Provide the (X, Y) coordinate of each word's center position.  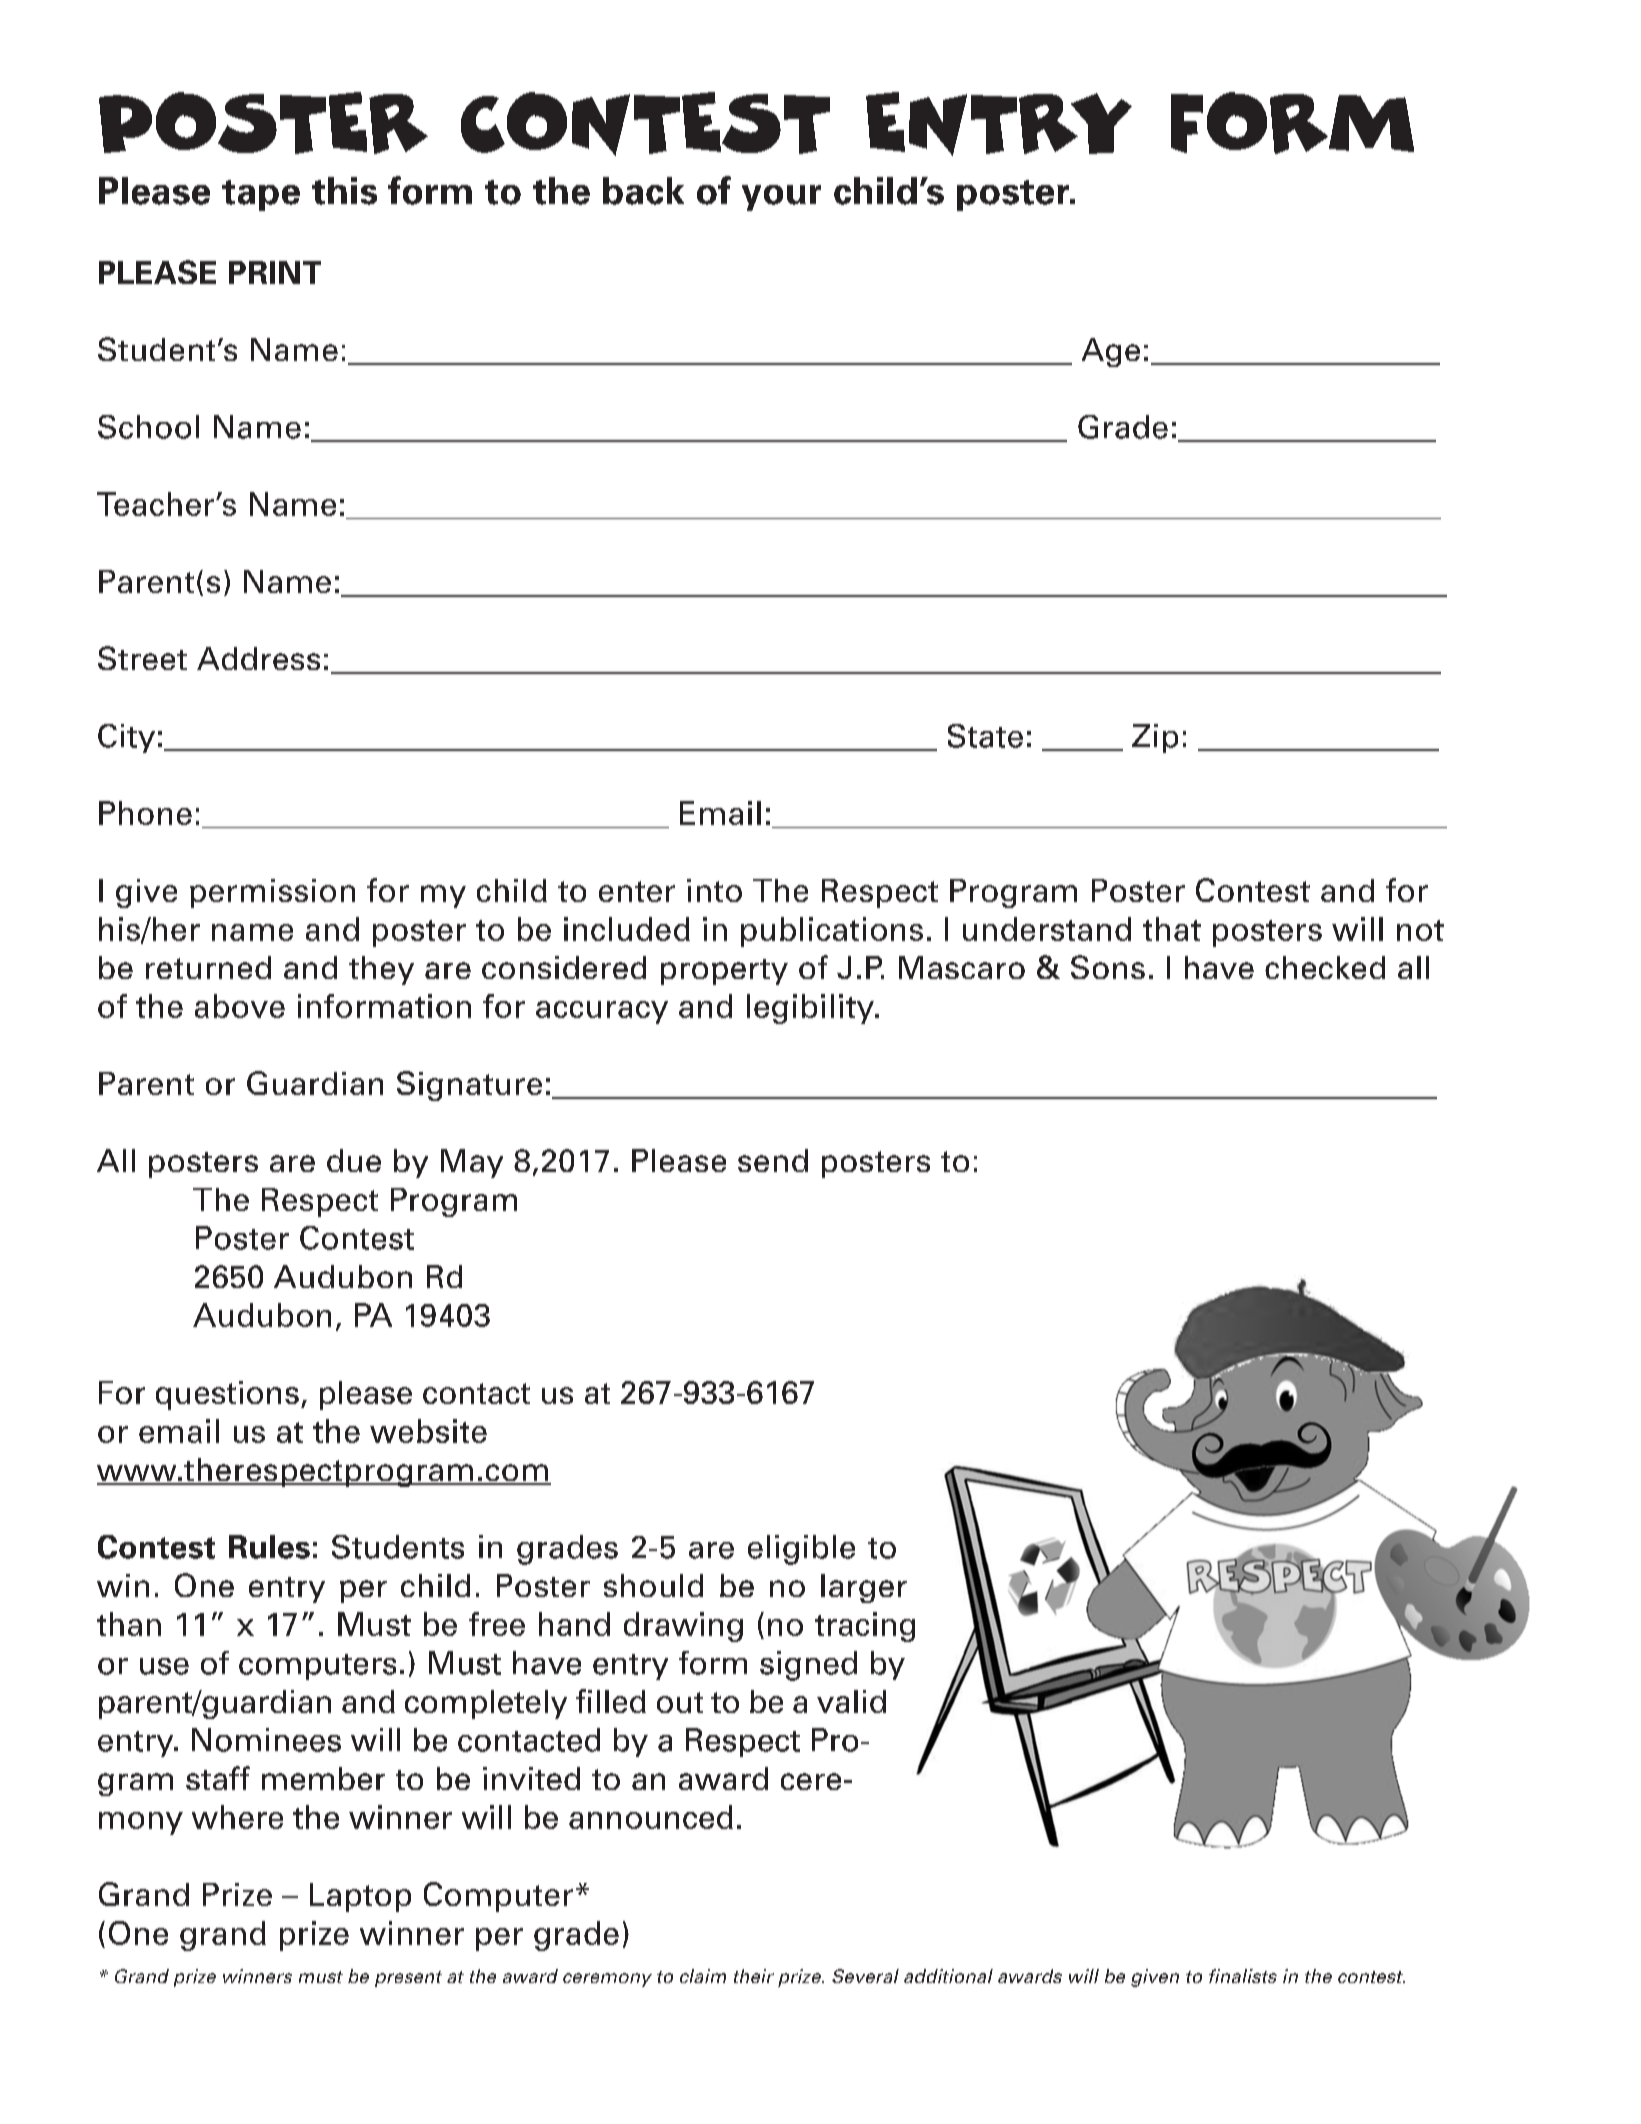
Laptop (360, 1897)
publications (832, 932)
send (773, 1160)
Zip (1155, 738)
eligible (801, 1550)
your (781, 198)
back (643, 191)
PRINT (275, 272)
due (354, 1160)
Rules (269, 1547)
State (985, 736)
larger (864, 1588)
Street (142, 658)
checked (1325, 967)
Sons (1108, 967)
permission (272, 893)
